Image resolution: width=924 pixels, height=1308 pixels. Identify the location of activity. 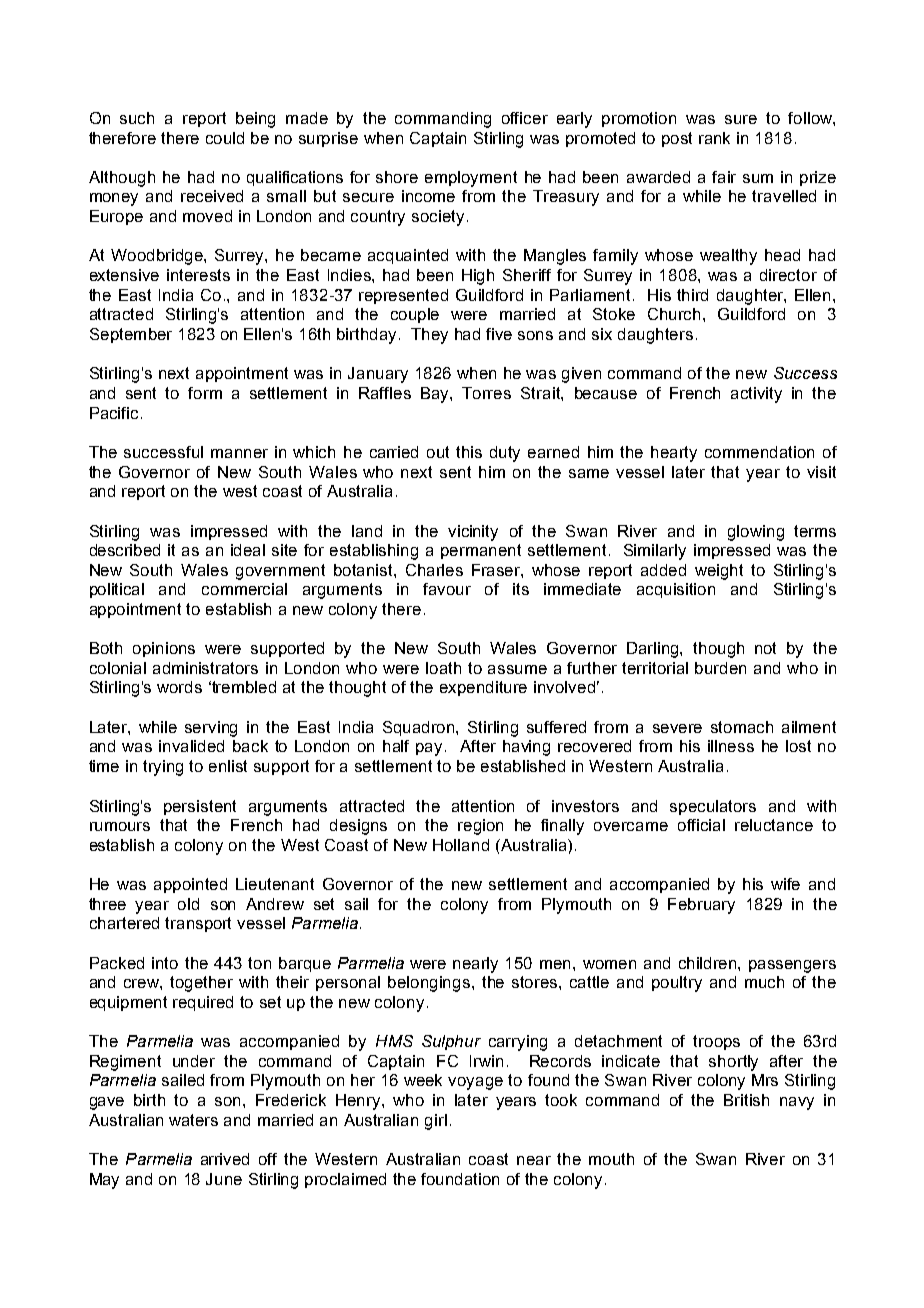
(756, 395).
